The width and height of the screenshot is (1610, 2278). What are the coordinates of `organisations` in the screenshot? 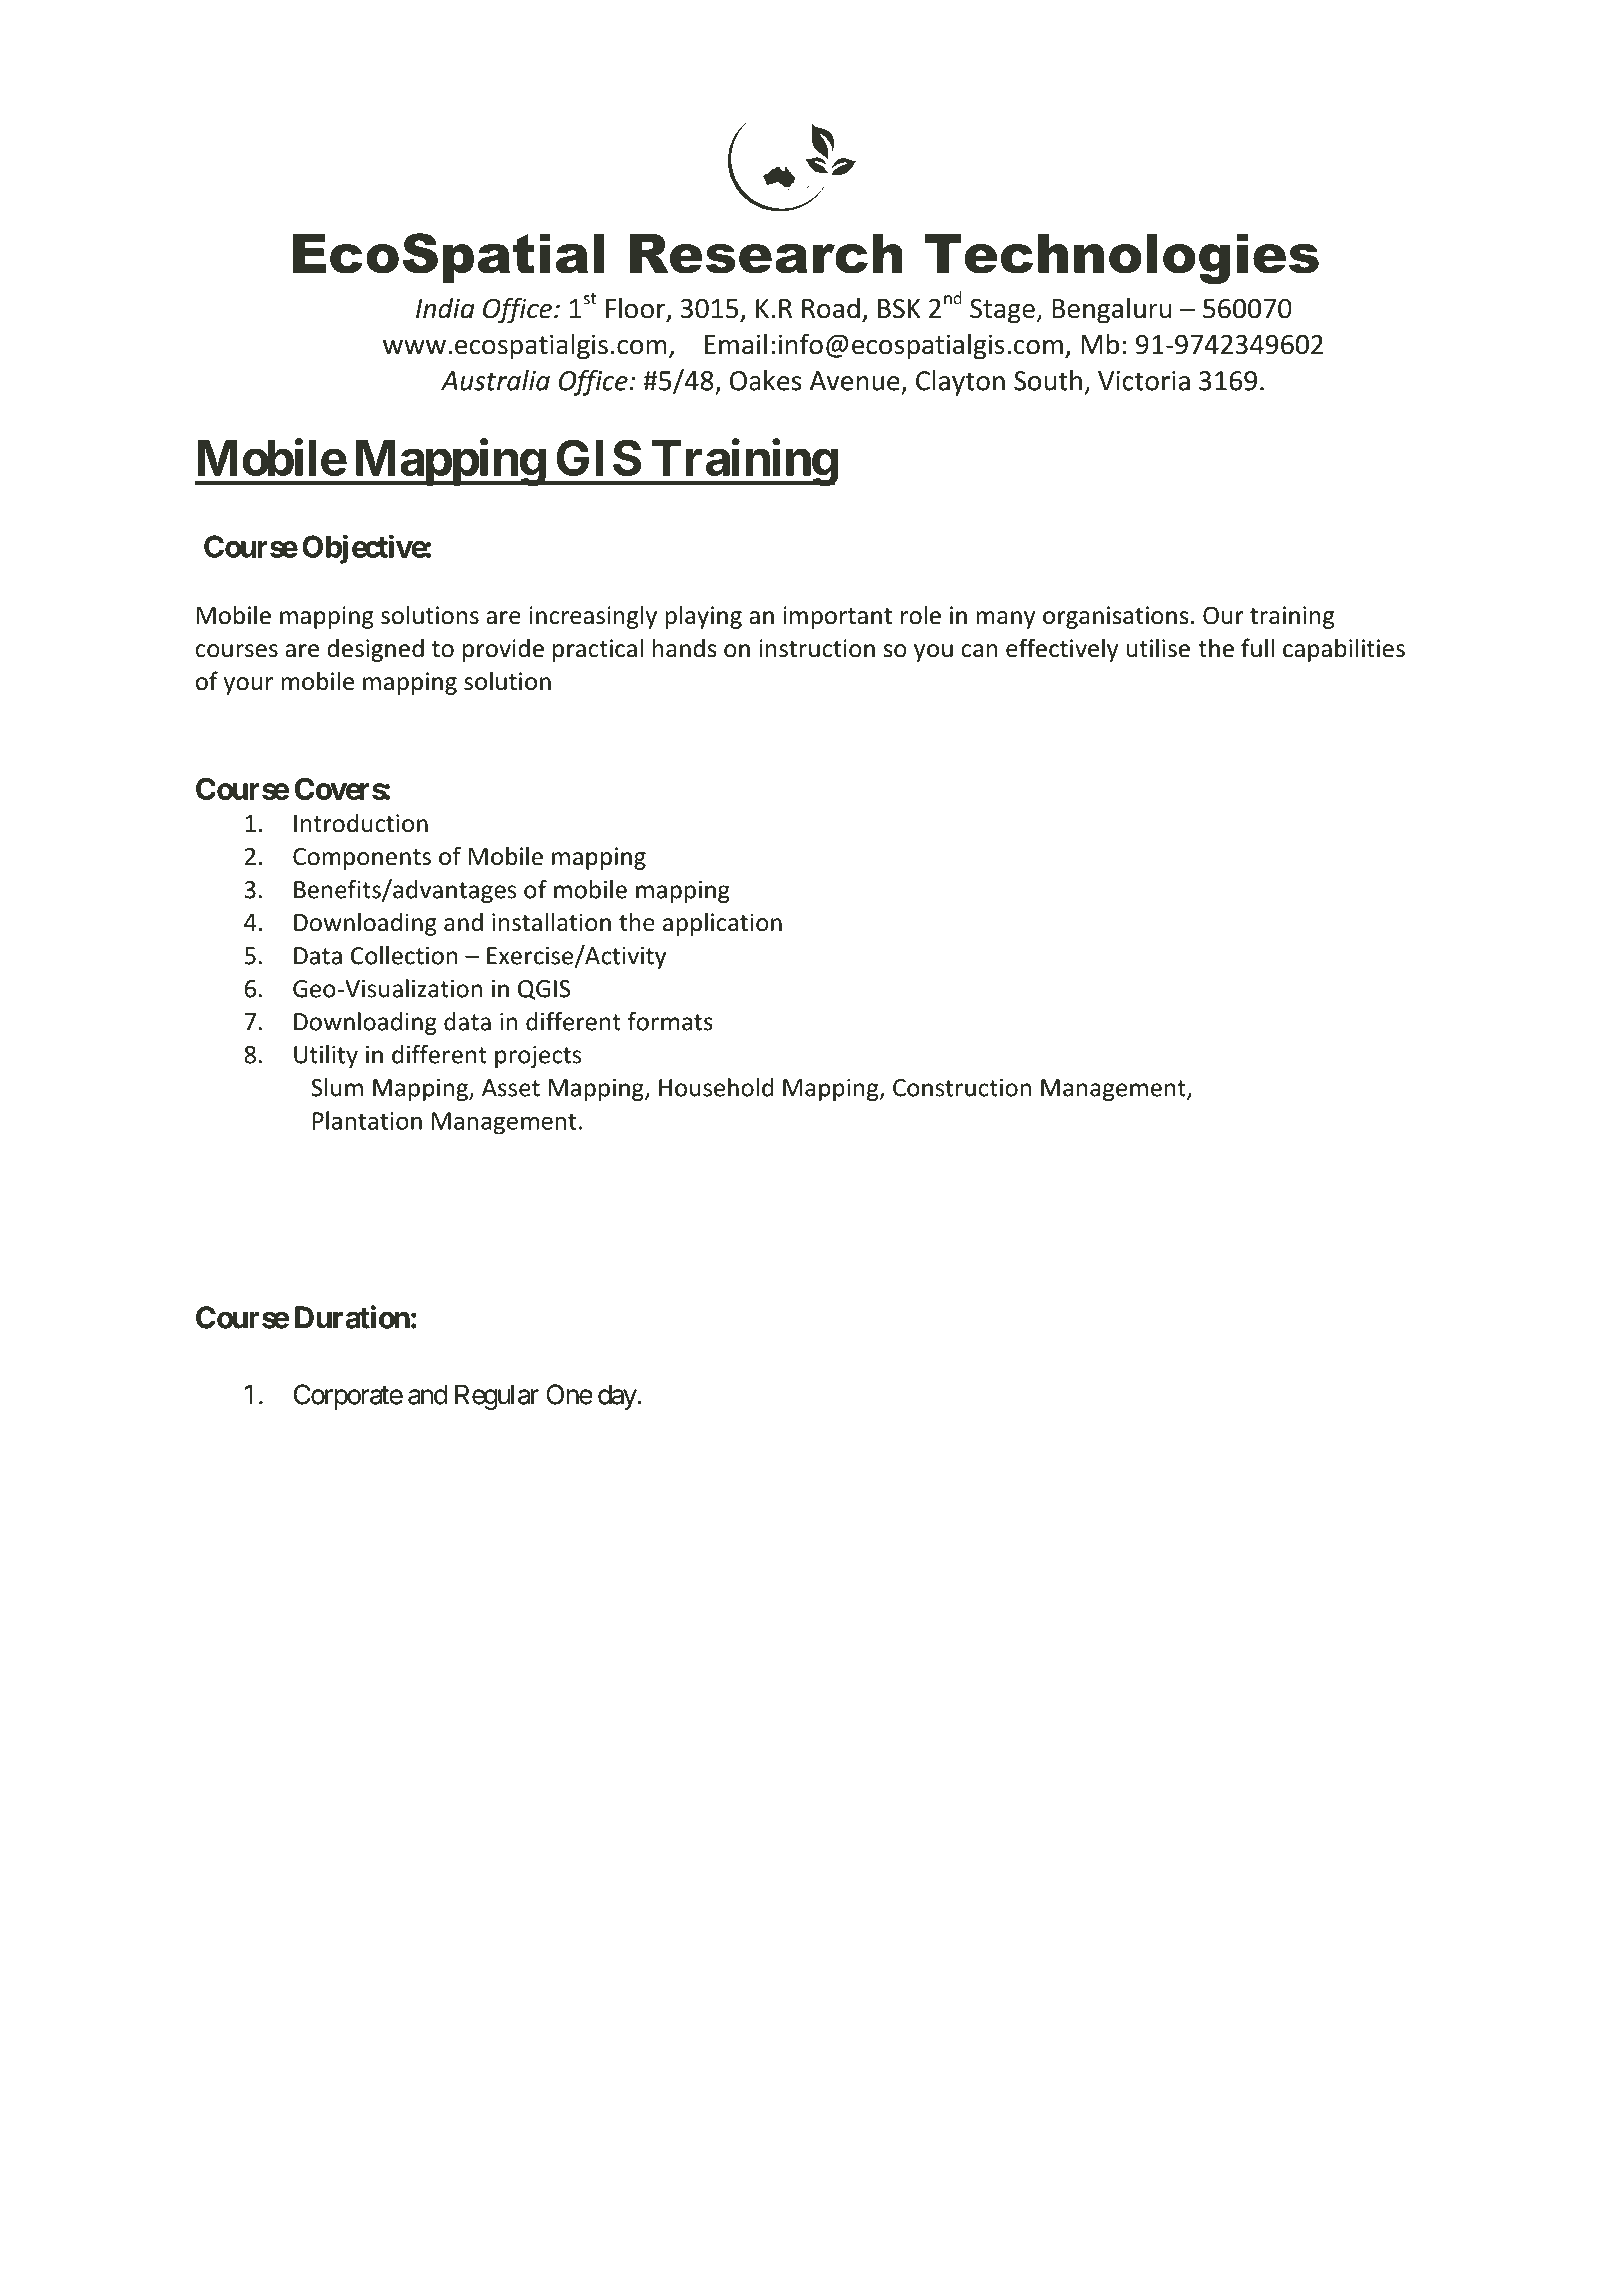 It's located at (1115, 617).
